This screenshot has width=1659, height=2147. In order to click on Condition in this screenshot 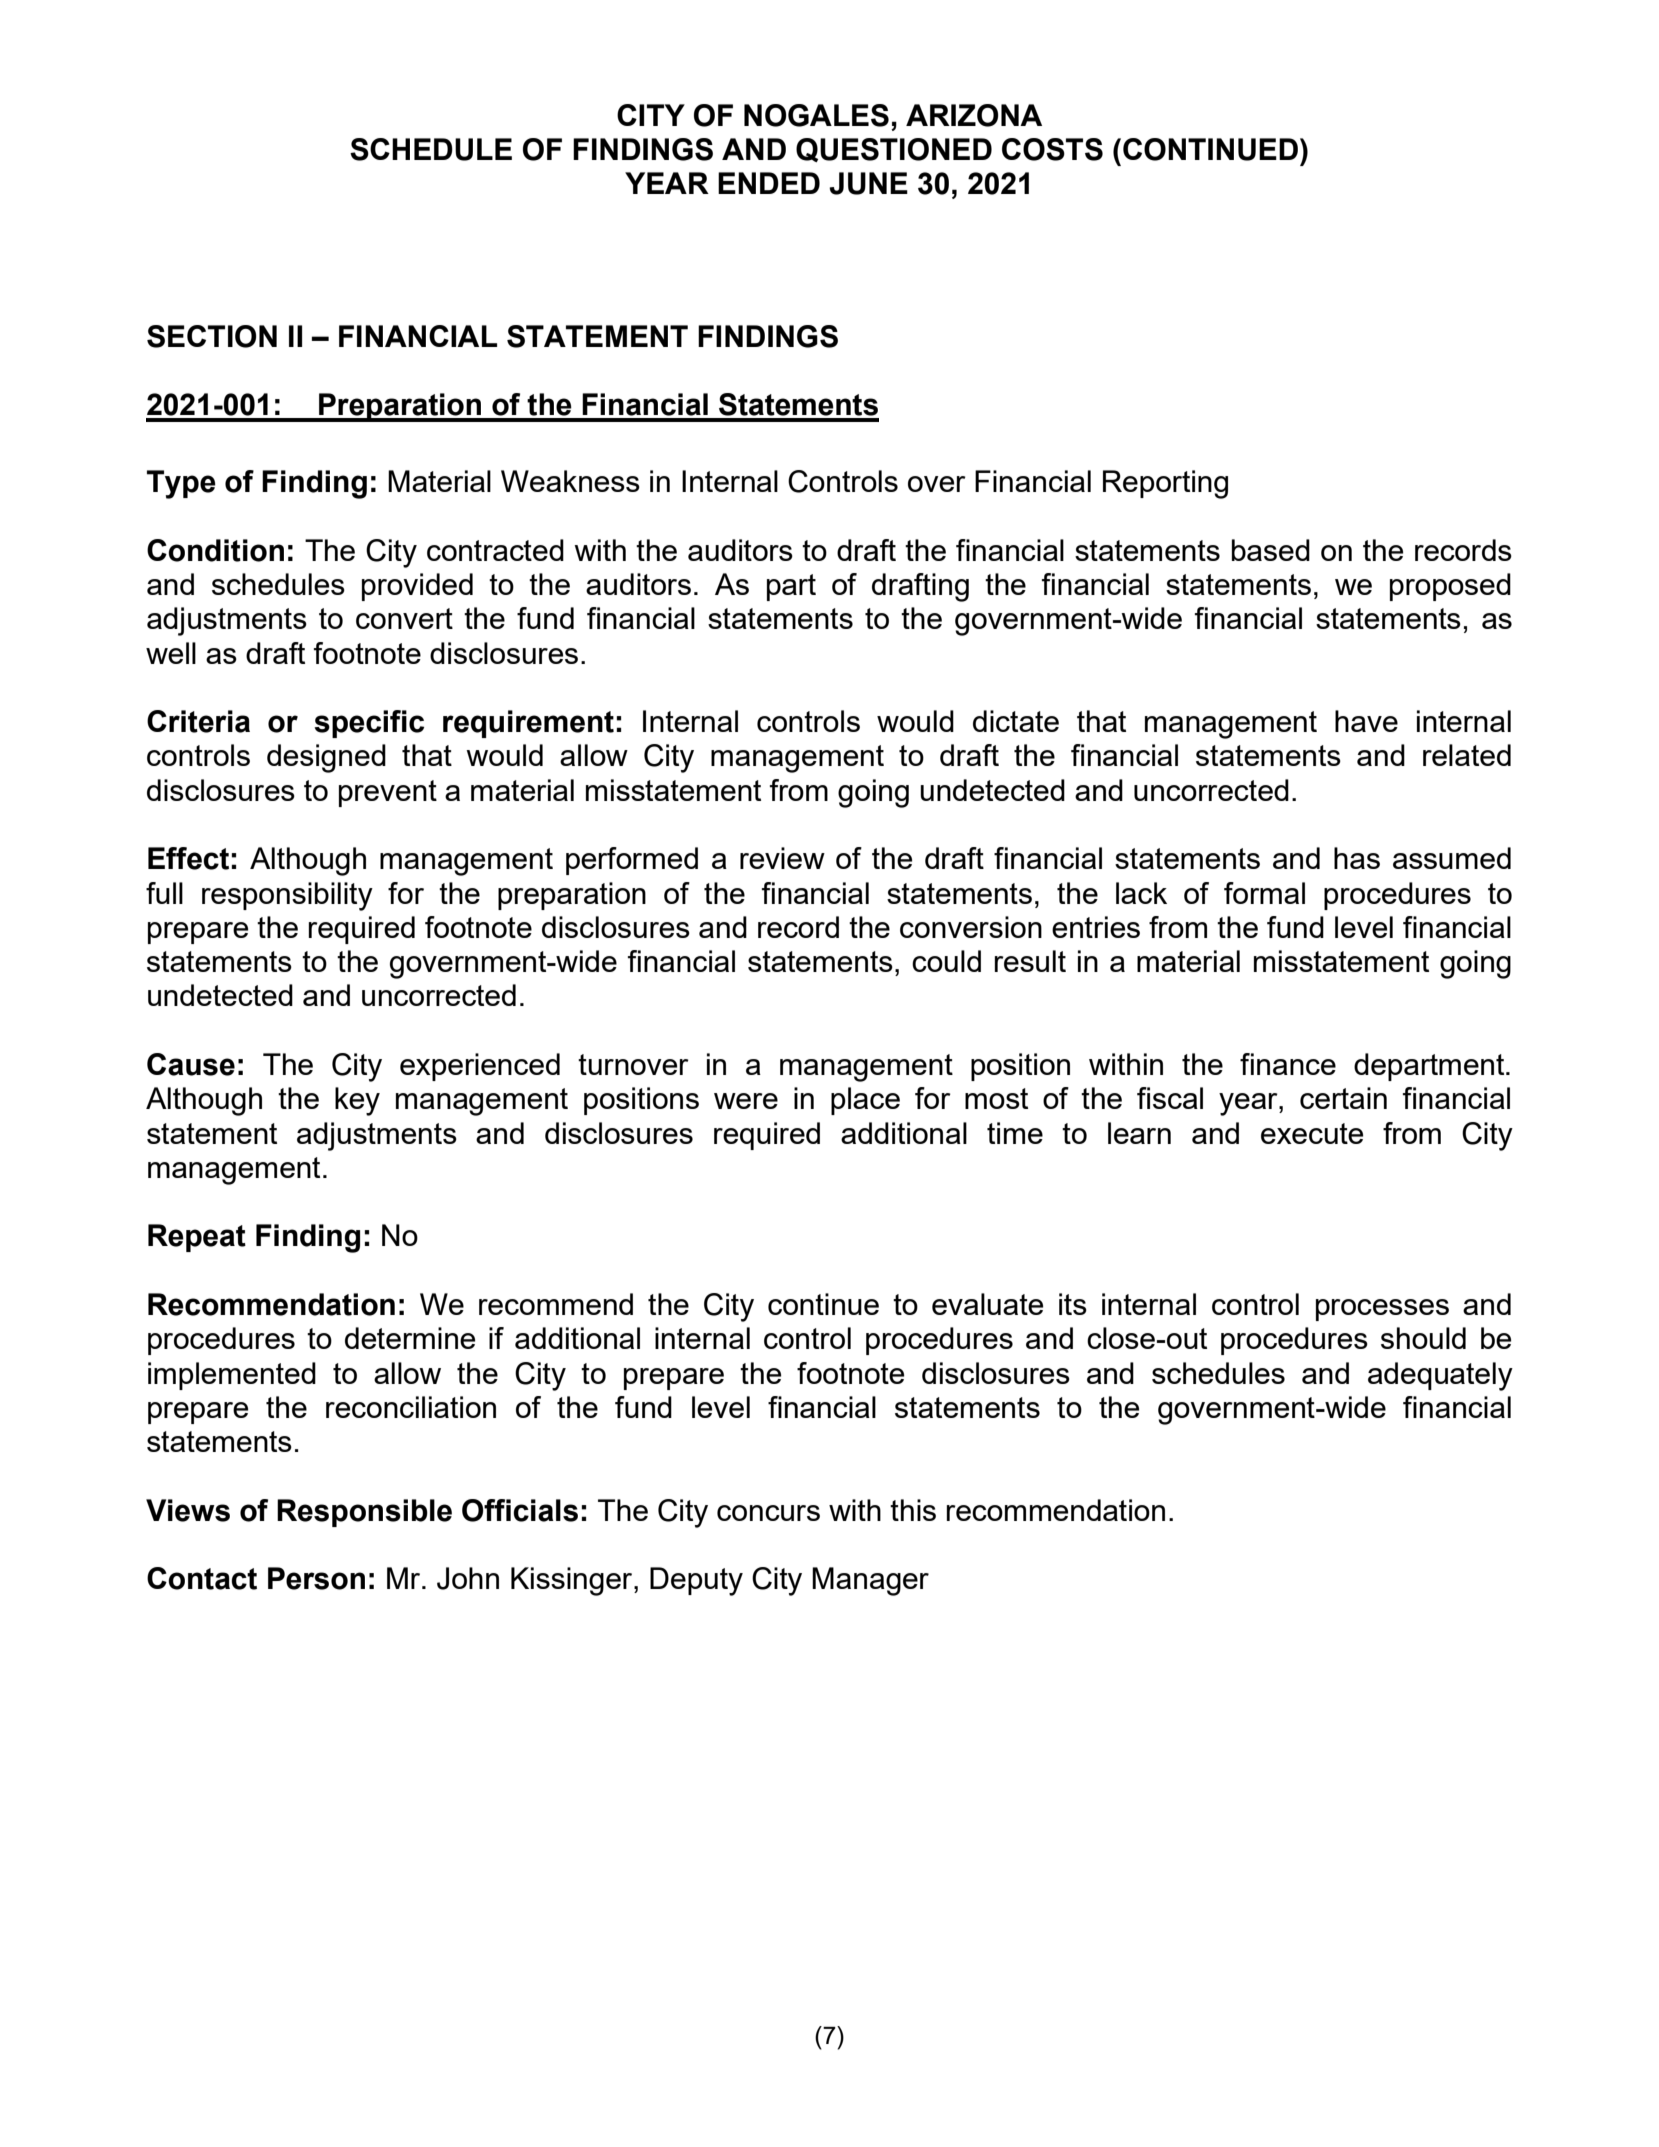, I will do `click(215, 550)`.
